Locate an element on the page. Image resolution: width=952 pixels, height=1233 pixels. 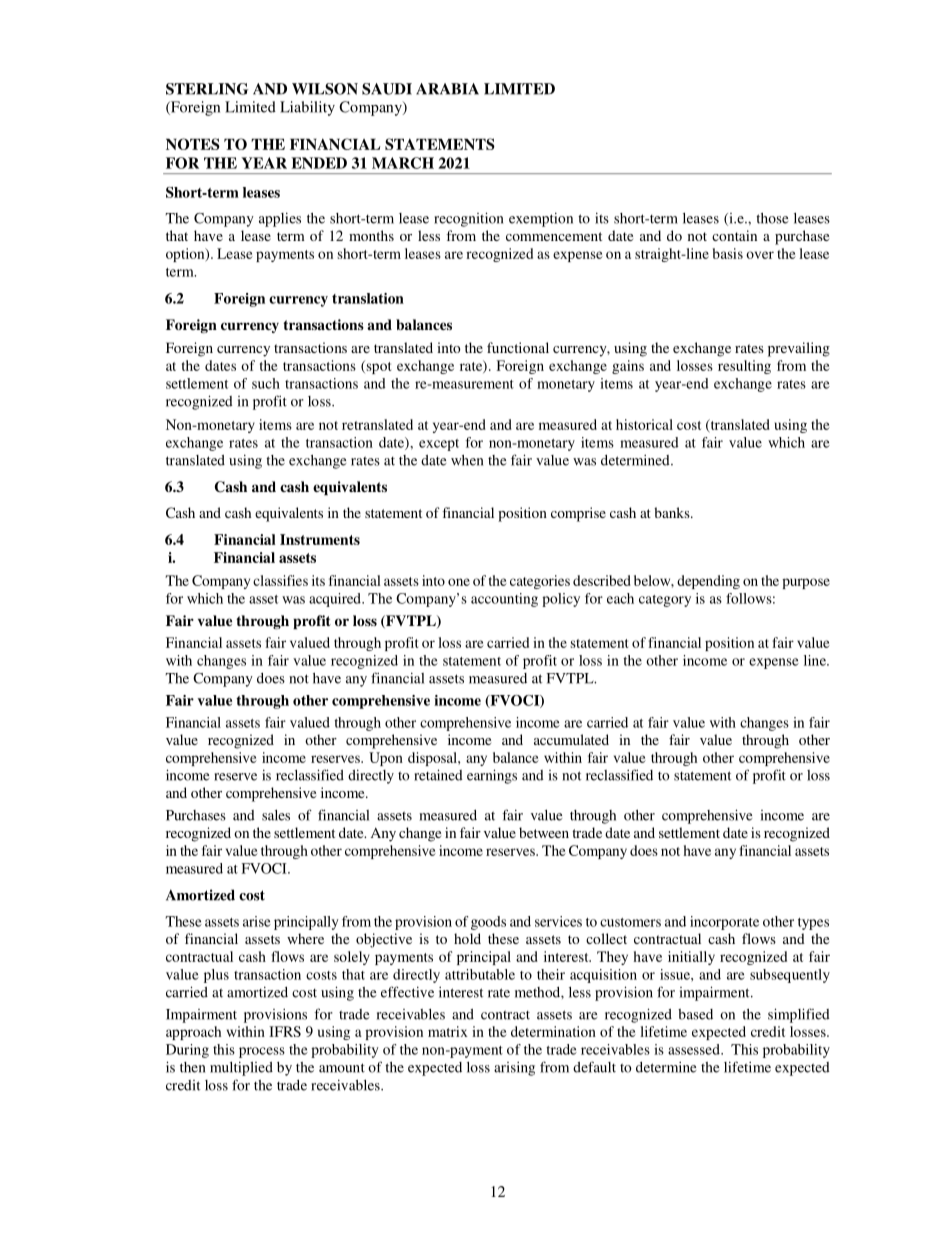
when is located at coordinates (467, 460).
